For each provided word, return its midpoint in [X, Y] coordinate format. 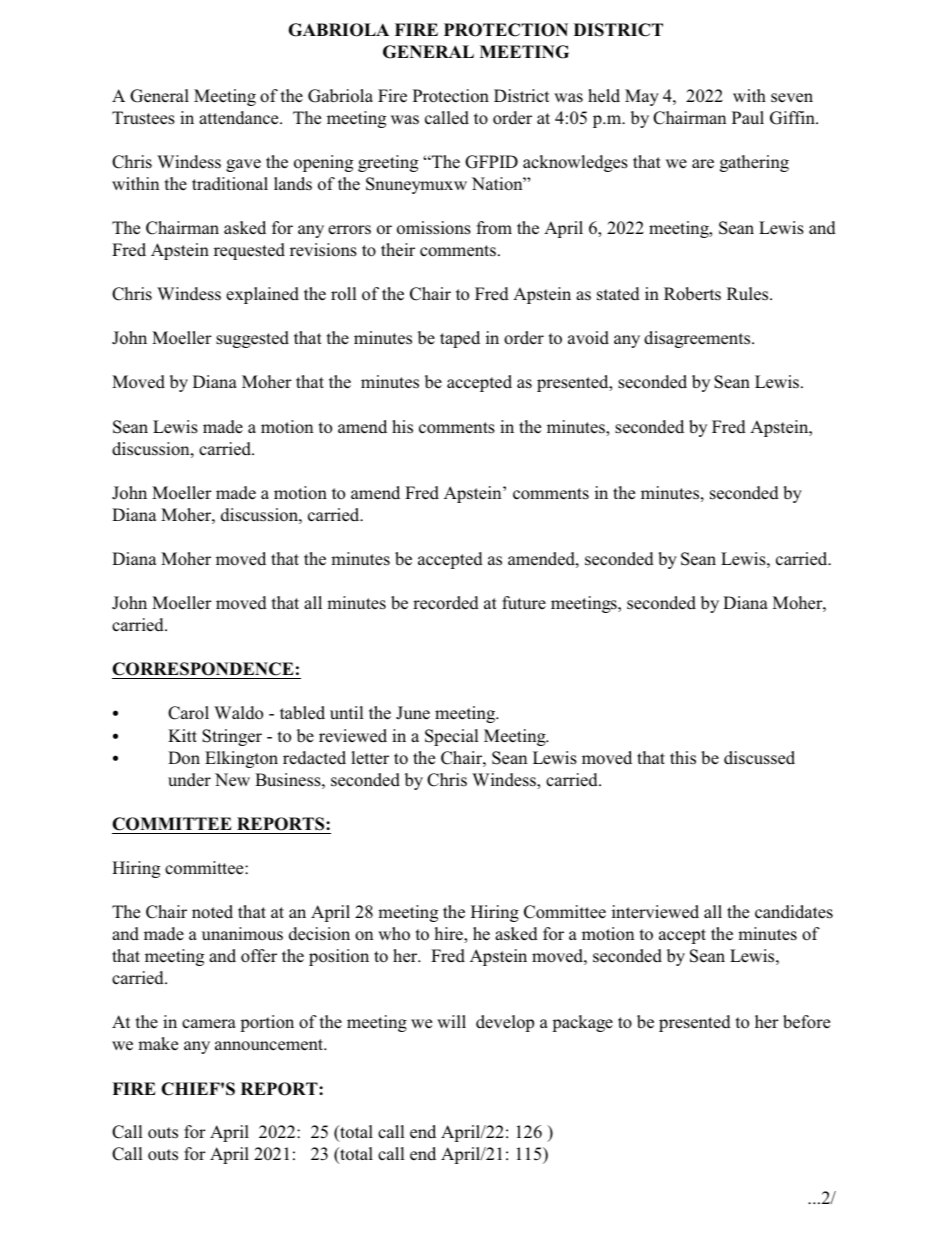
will [451, 1021]
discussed [759, 758]
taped [460, 339]
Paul [748, 117]
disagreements [698, 339]
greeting [388, 163]
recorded [446, 603]
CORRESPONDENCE [204, 670]
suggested [252, 339]
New [232, 779]
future [524, 602]
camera [209, 1024]
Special [452, 737]
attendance [240, 118]
